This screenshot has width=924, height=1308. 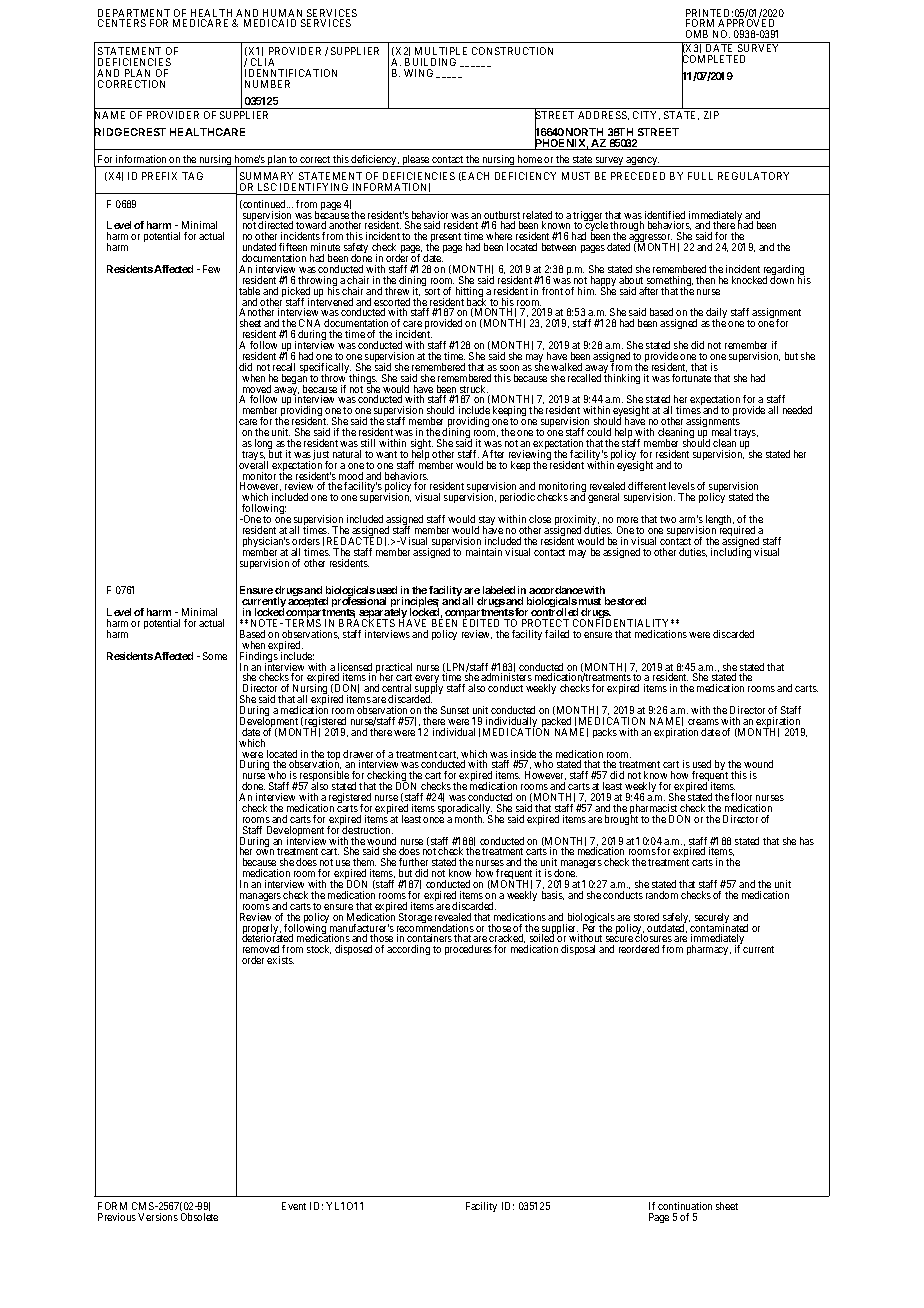 What do you see at coordinates (253, 464) in the screenshot?
I see `overall` at bounding box center [253, 464].
